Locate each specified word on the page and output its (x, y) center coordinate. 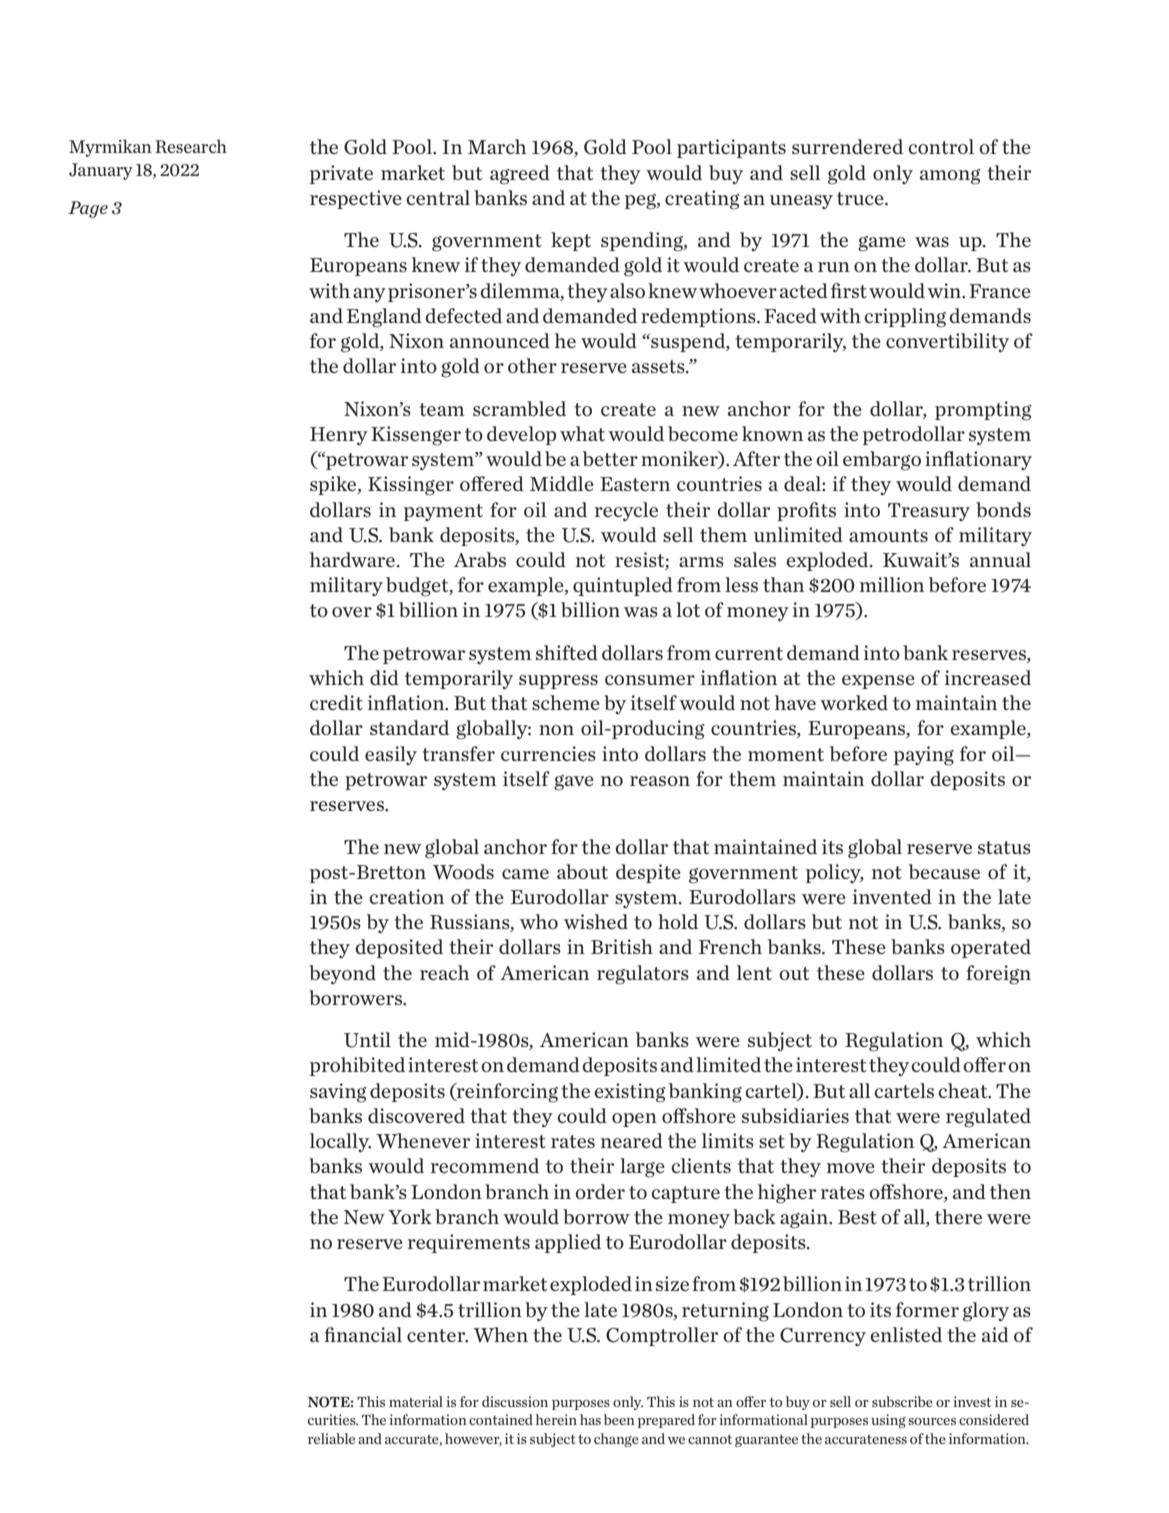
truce (861, 198)
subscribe (902, 1401)
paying (924, 756)
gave (574, 783)
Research (191, 146)
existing (630, 1093)
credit (336, 702)
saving (338, 1093)
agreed (520, 175)
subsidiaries (795, 1115)
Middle (562, 483)
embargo (882, 461)
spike (334, 485)
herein (556, 1419)
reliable (331, 1438)
